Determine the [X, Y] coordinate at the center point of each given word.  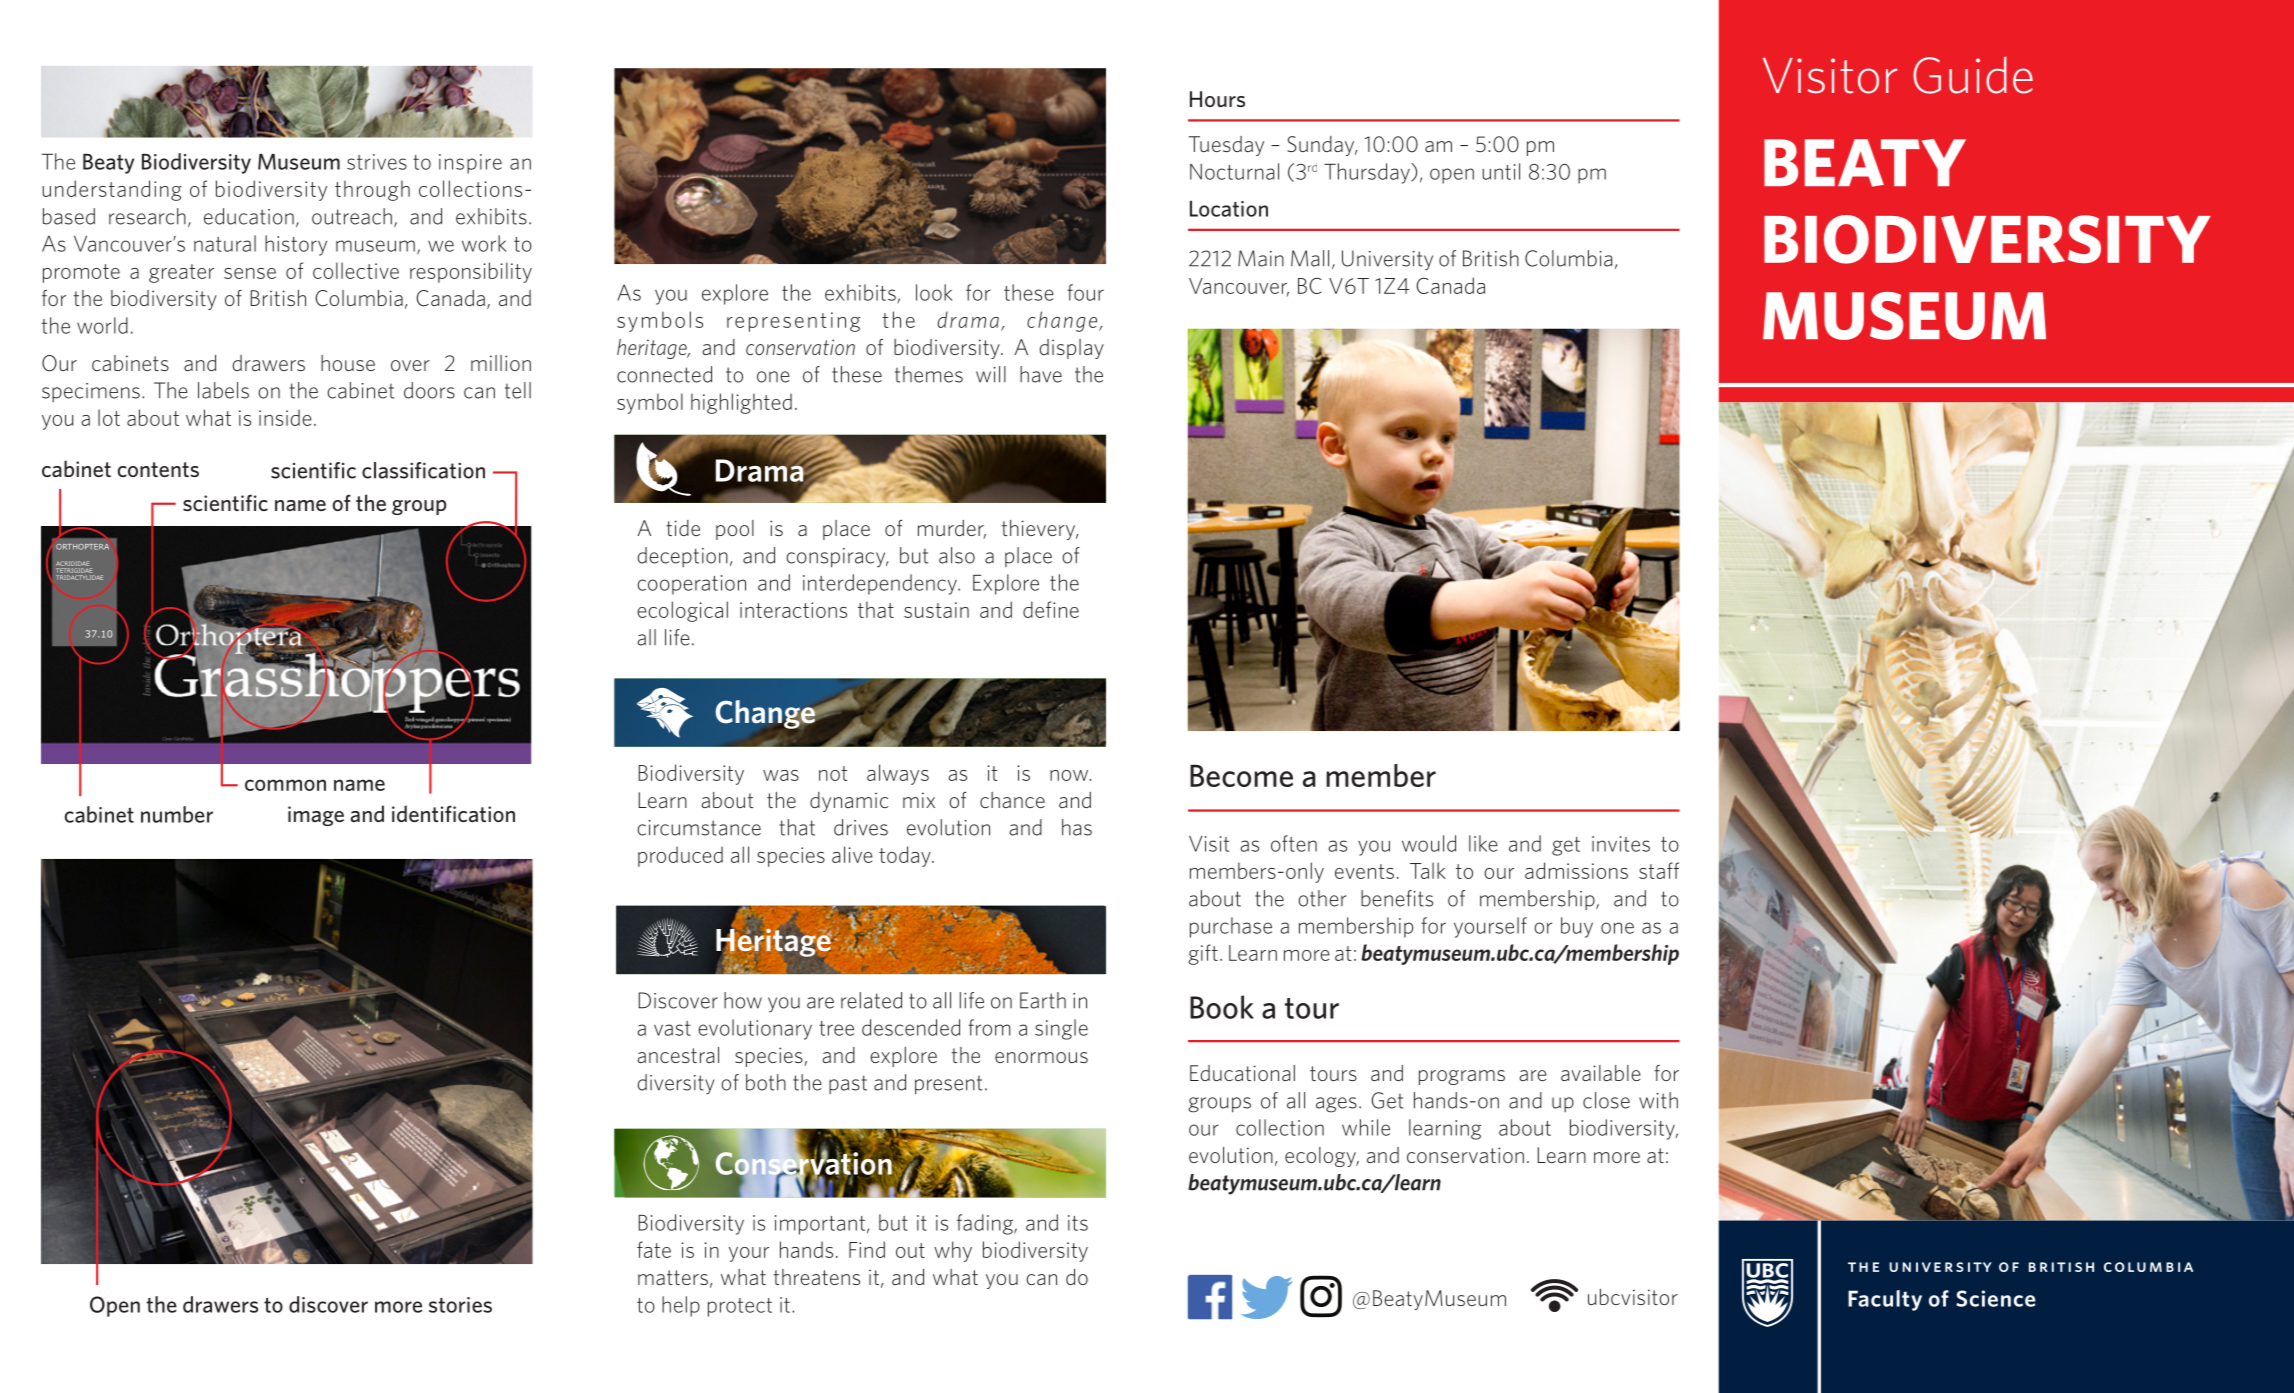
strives [377, 162]
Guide [1973, 75]
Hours [1217, 99]
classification [423, 470]
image [316, 816]
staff [1659, 870]
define [1051, 609]
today [906, 856]
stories [460, 1305]
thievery [1040, 530]
